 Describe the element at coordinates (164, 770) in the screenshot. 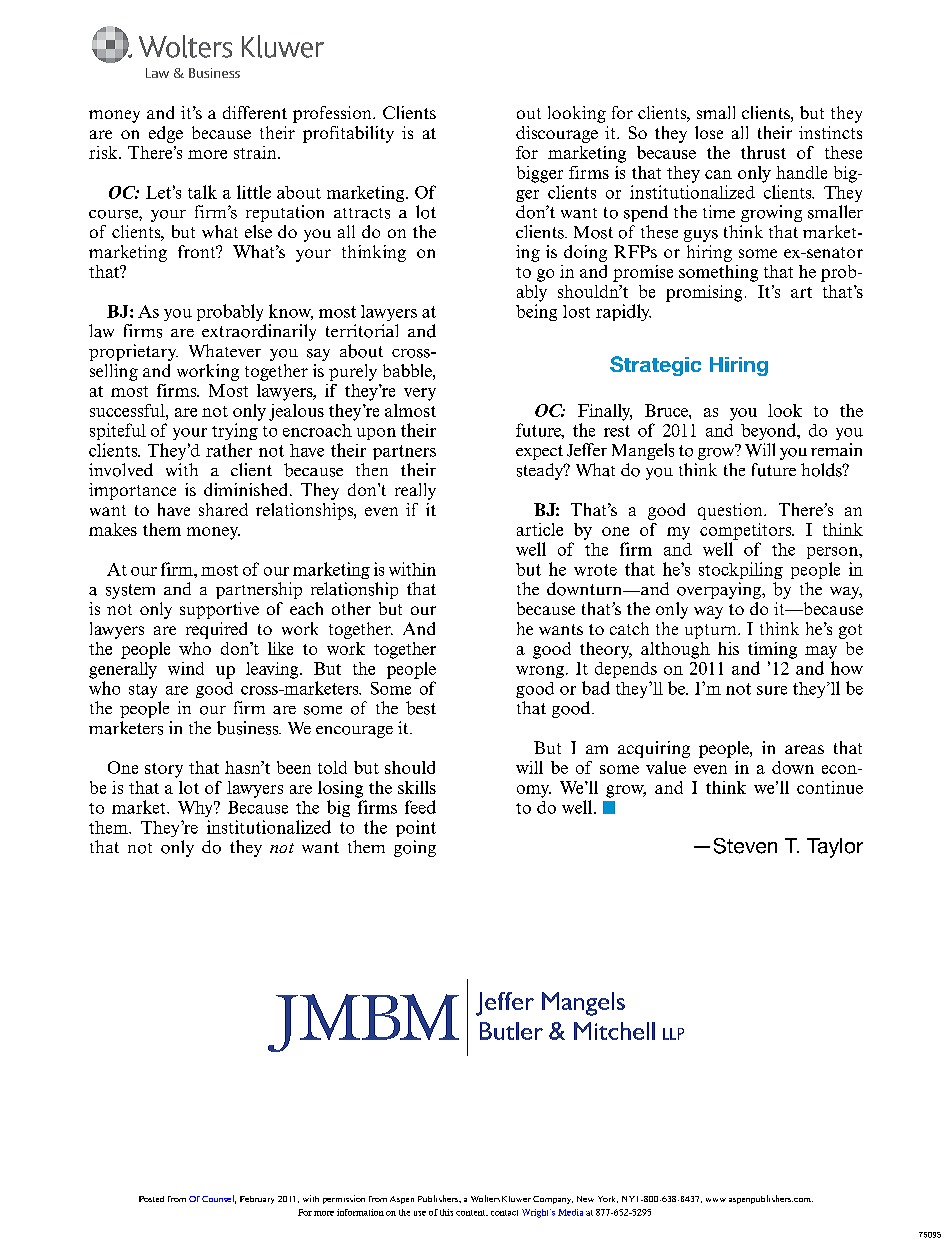

I see `story` at that location.
